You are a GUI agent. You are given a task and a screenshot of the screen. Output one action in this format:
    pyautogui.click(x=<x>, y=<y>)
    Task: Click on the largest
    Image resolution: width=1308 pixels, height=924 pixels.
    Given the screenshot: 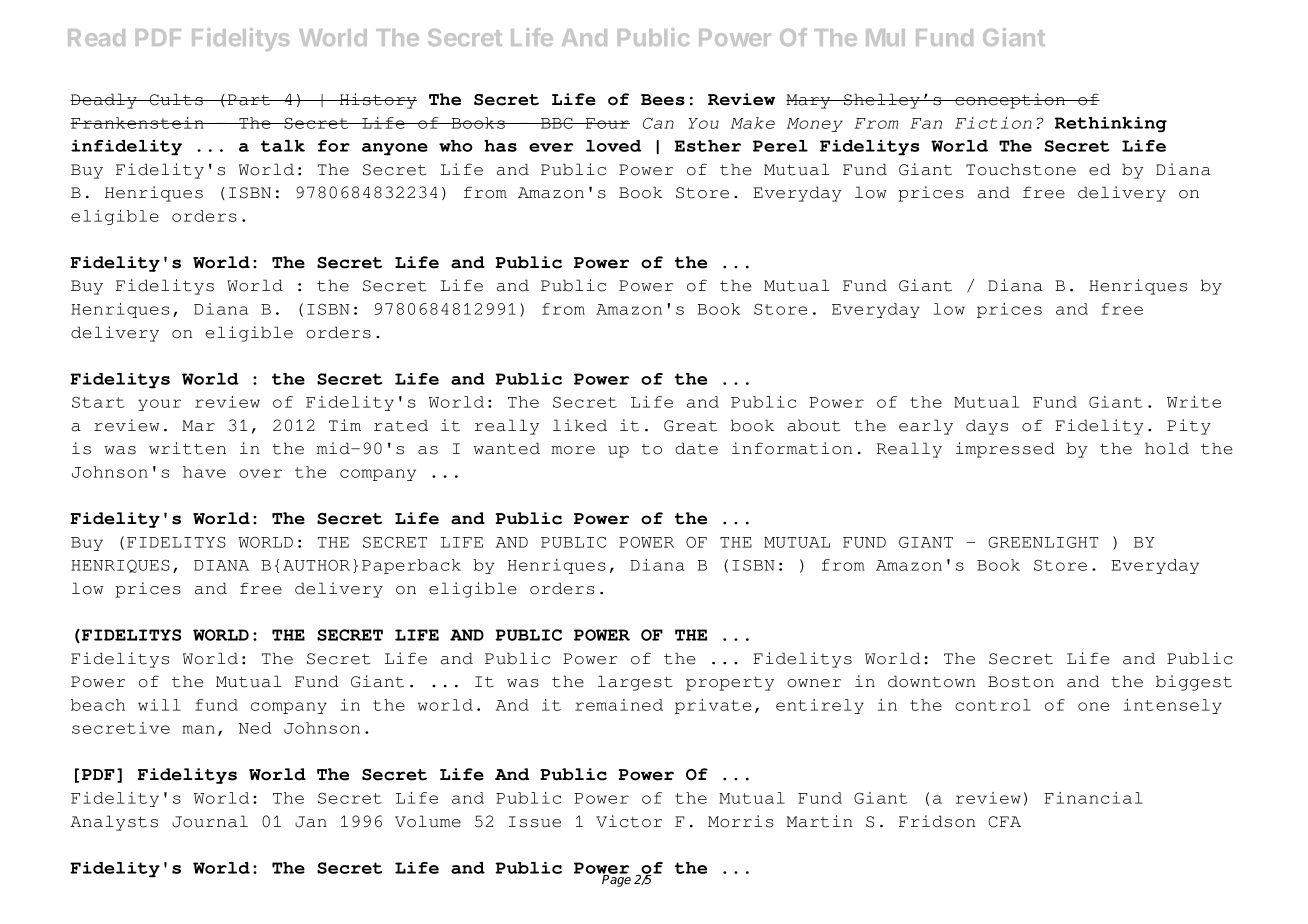 What is the action you would take?
    pyautogui.click(x=635, y=683)
